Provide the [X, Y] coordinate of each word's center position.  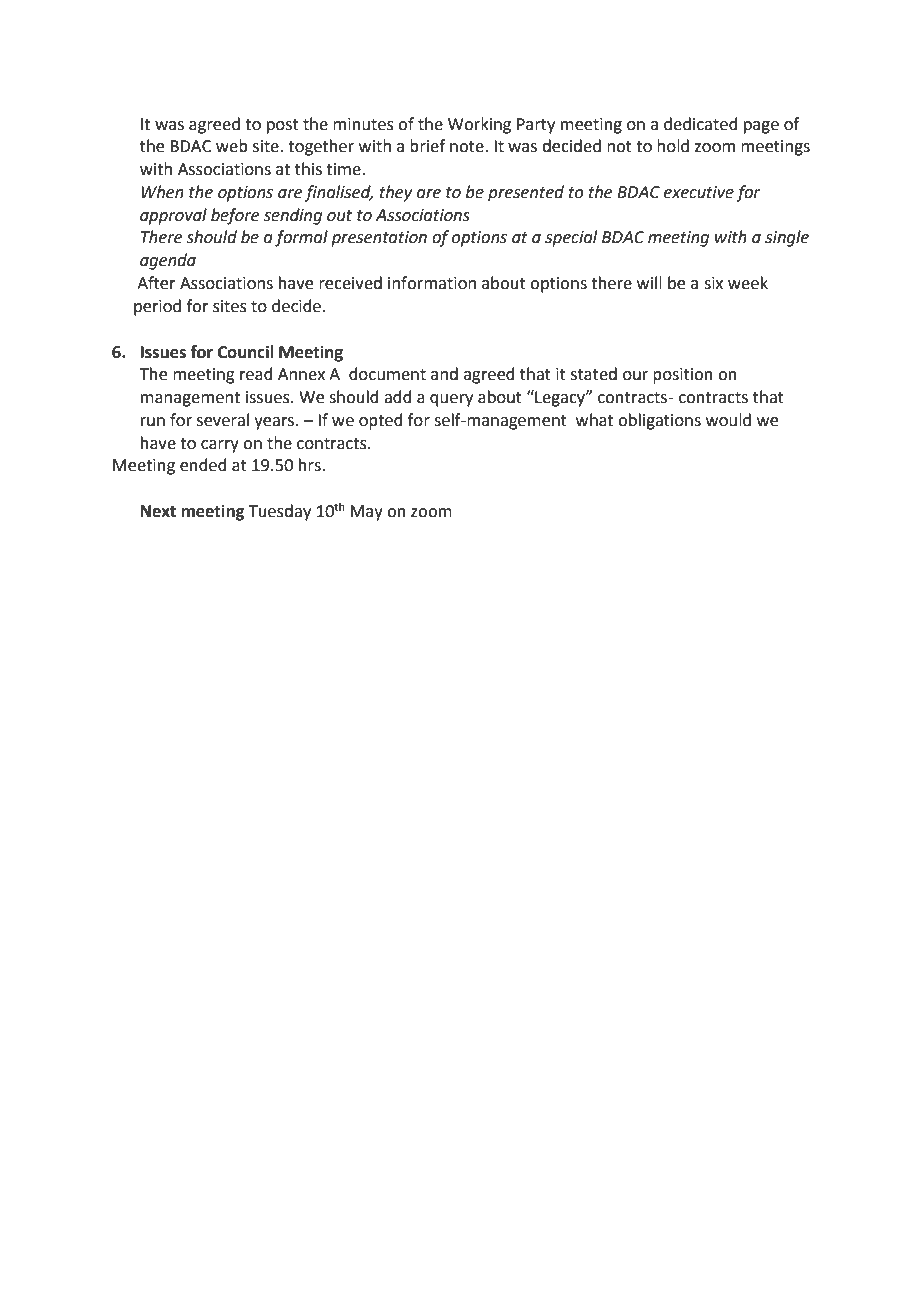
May [366, 513]
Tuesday [280, 512]
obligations [659, 421]
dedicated [701, 124]
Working [479, 125]
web [232, 146]
